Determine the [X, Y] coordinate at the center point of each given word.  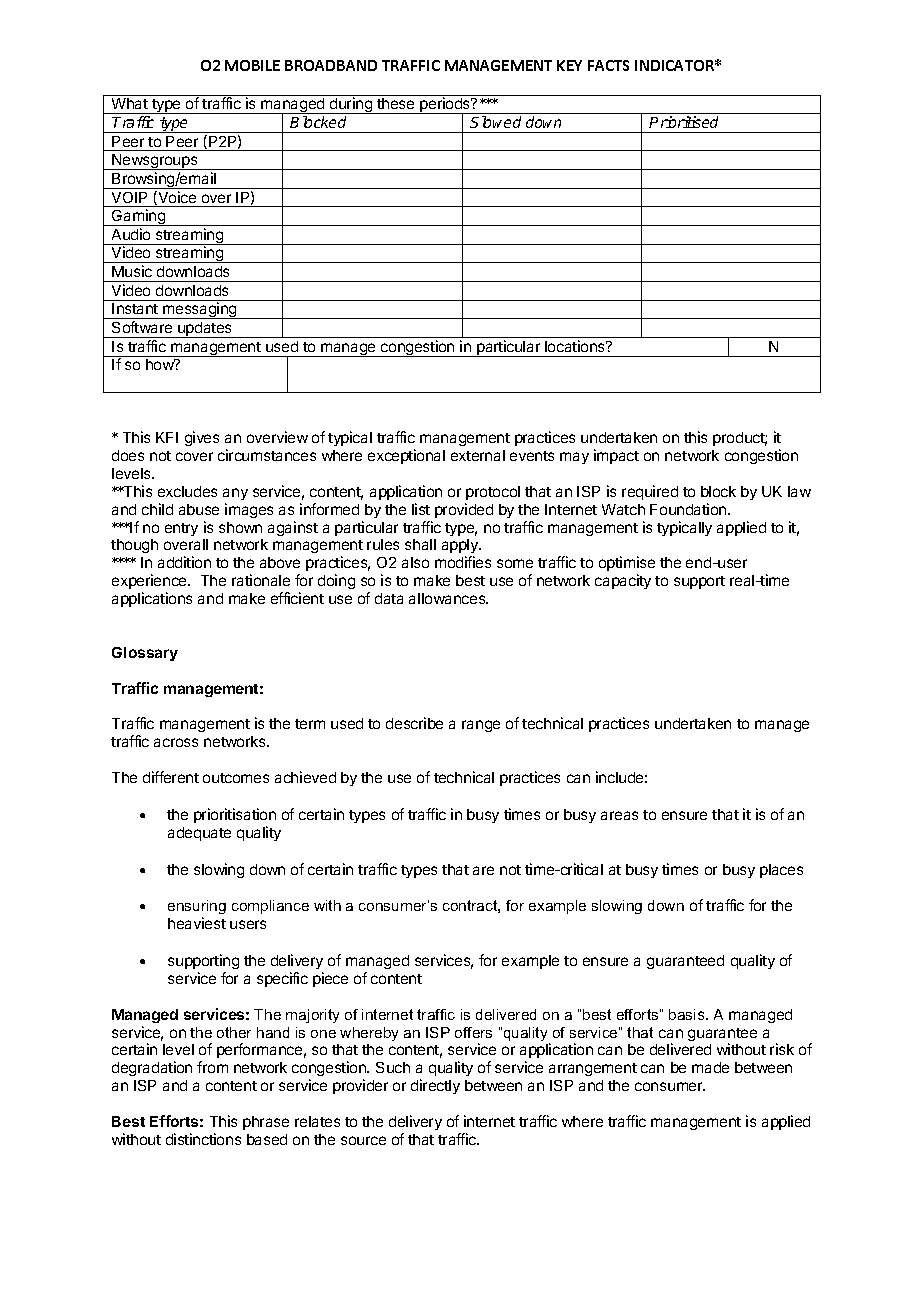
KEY [569, 65]
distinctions [203, 1139]
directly [435, 1086]
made [710, 1067]
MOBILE [252, 65]
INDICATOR [676, 65]
